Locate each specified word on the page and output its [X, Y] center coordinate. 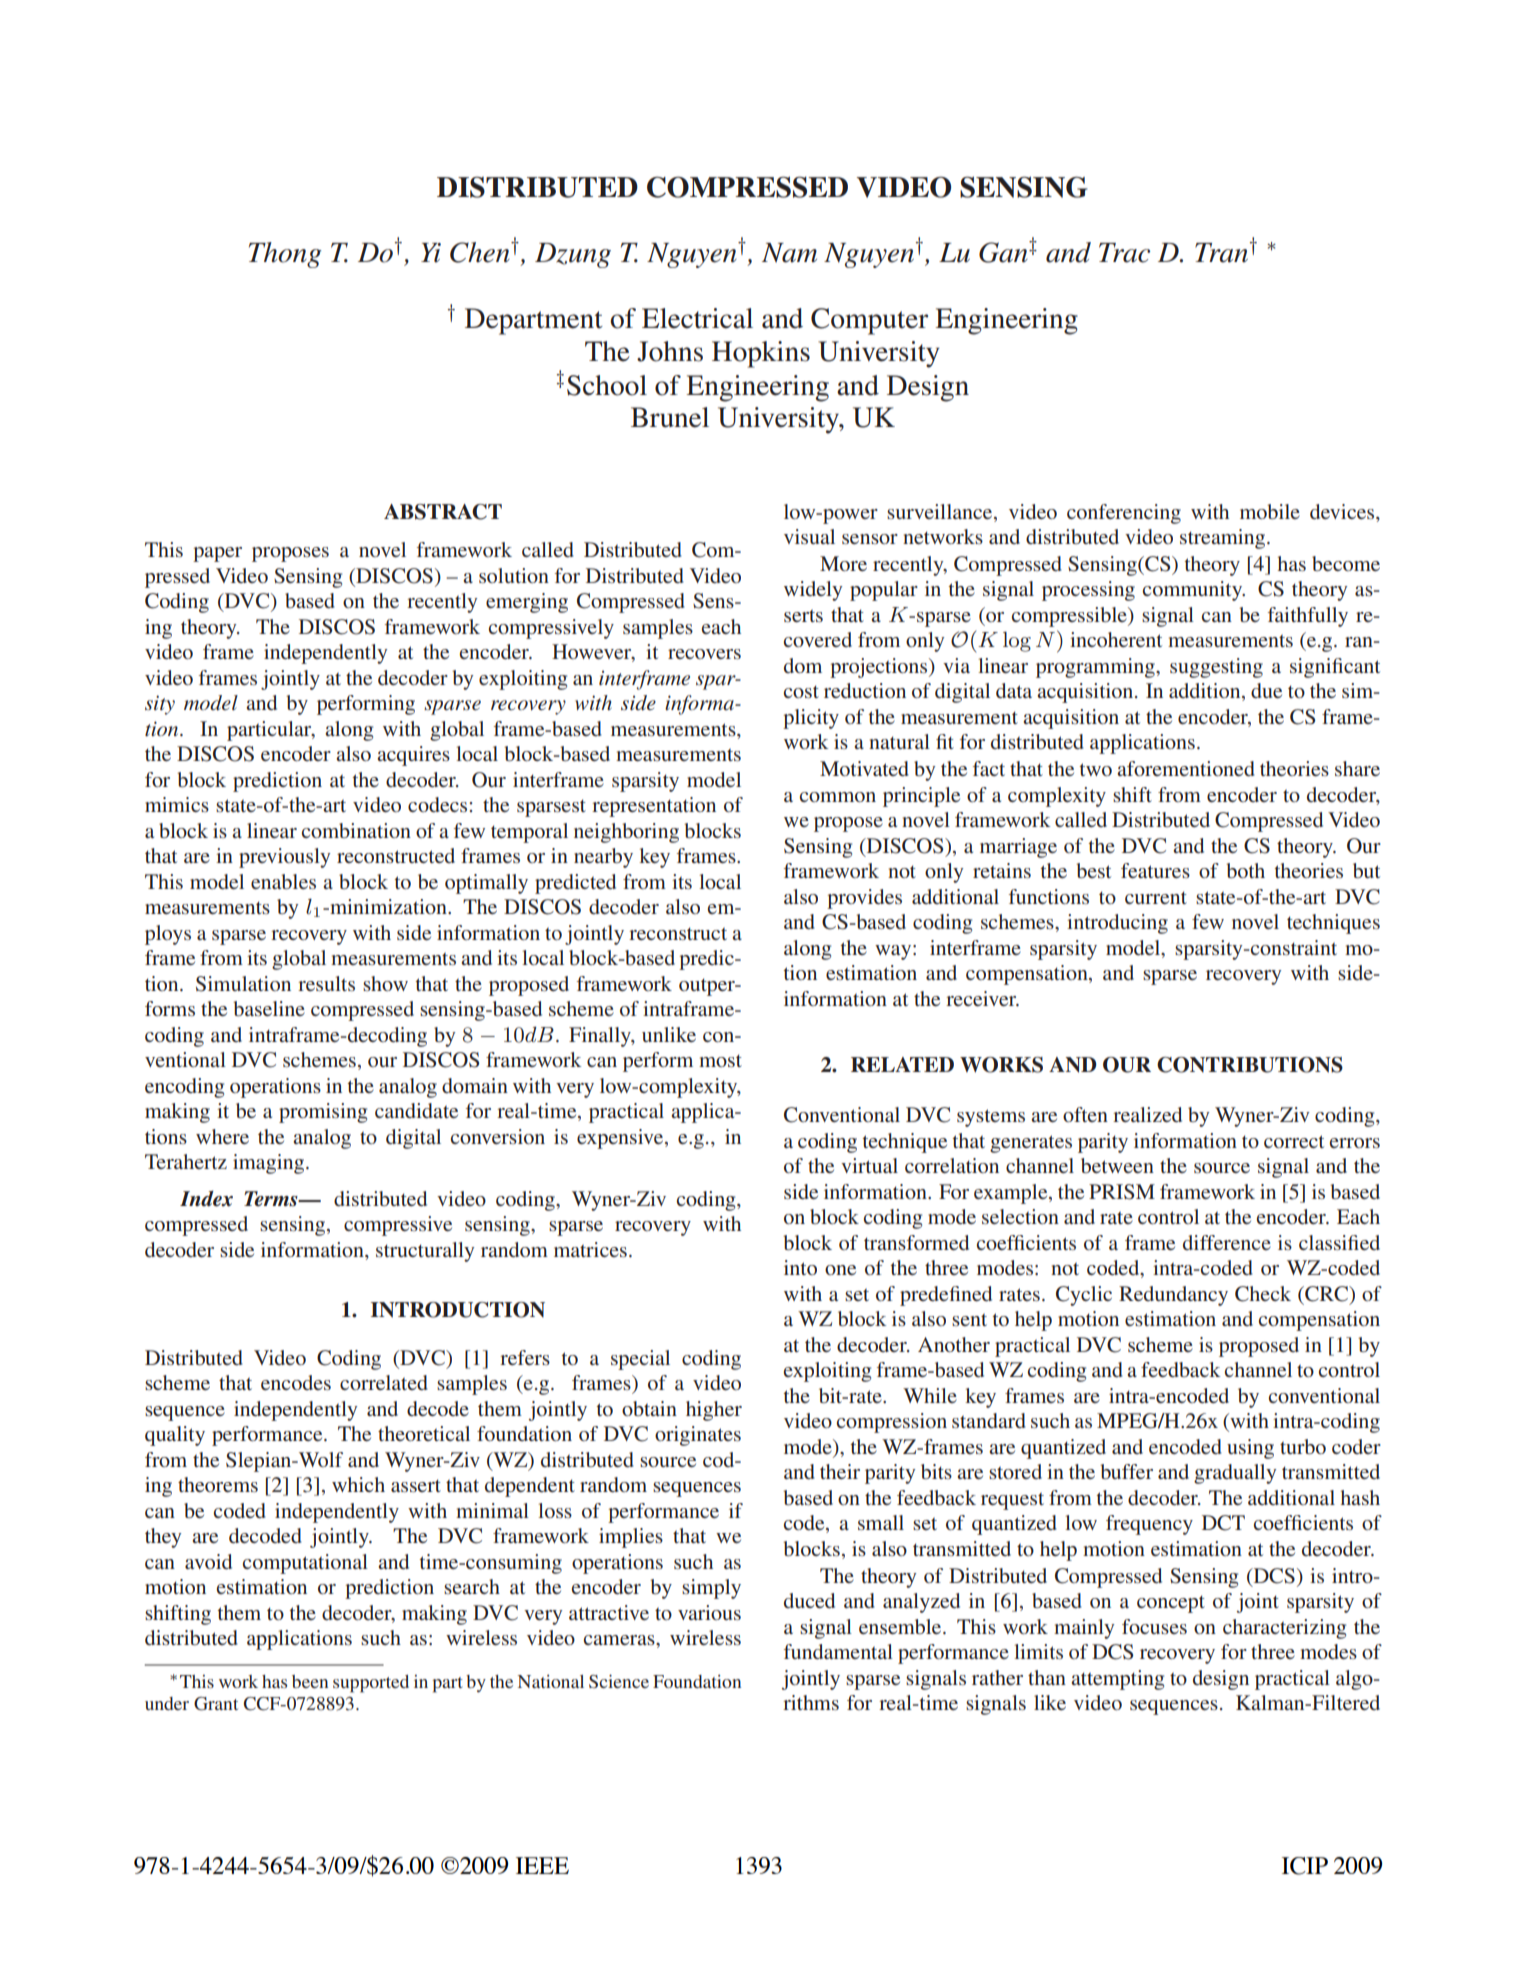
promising [323, 1113]
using [1250, 1449]
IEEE [542, 1865]
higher [714, 1411]
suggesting [1216, 668]
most [720, 1060]
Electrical [697, 318]
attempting [1117, 1680]
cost [801, 691]
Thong [285, 255]
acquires [413, 756]
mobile [1270, 512]
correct [1294, 1141]
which [358, 1484]
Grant [216, 1704]
